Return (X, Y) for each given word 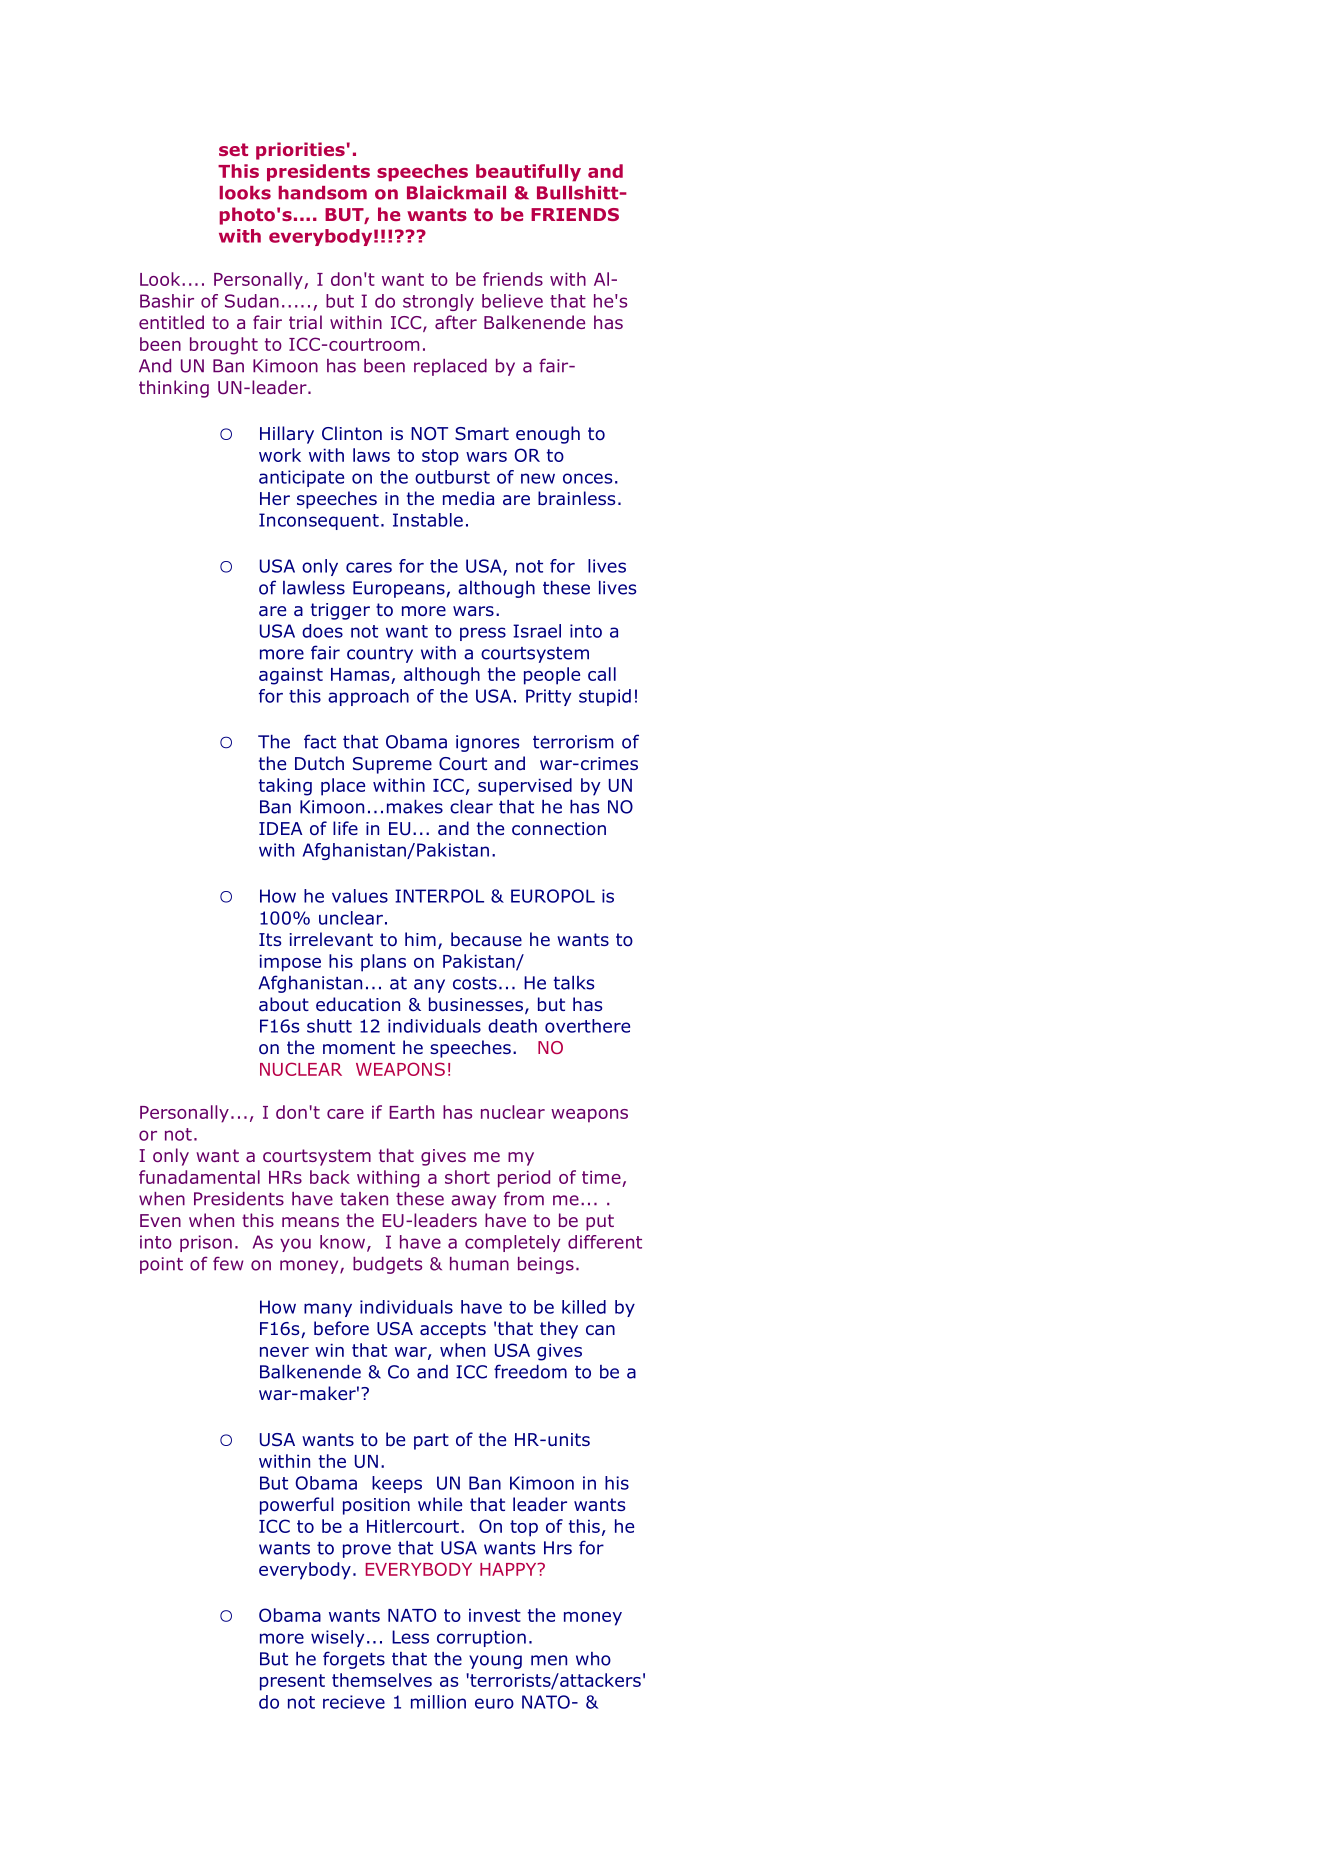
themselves (382, 1680)
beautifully (528, 173)
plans (383, 963)
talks (574, 983)
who (593, 1659)
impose (290, 963)
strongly (438, 302)
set (233, 149)
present (292, 1682)
